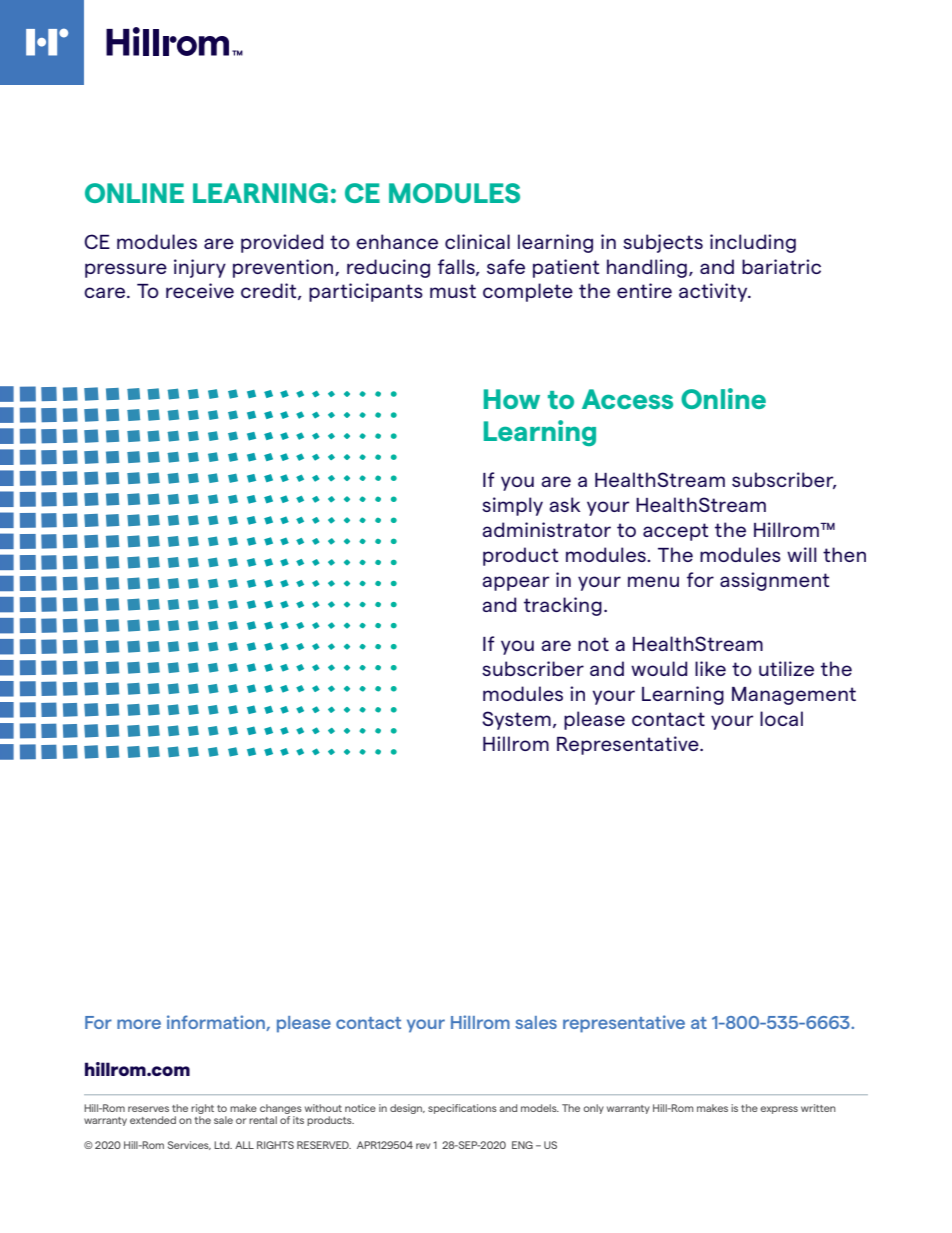  What do you see at coordinates (781, 266) in the screenshot?
I see `bariatric` at bounding box center [781, 266].
